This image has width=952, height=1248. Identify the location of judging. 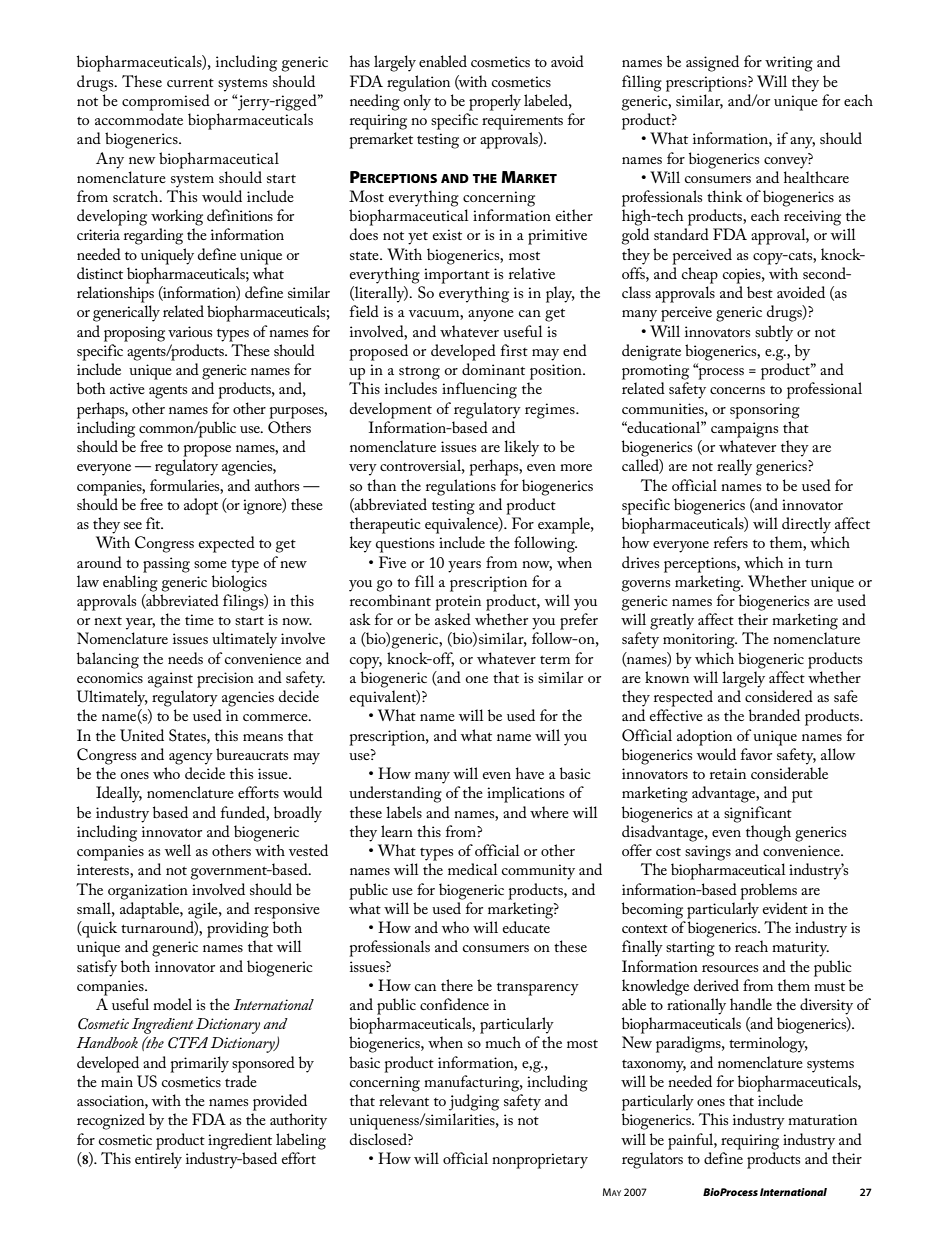
(474, 1102).
